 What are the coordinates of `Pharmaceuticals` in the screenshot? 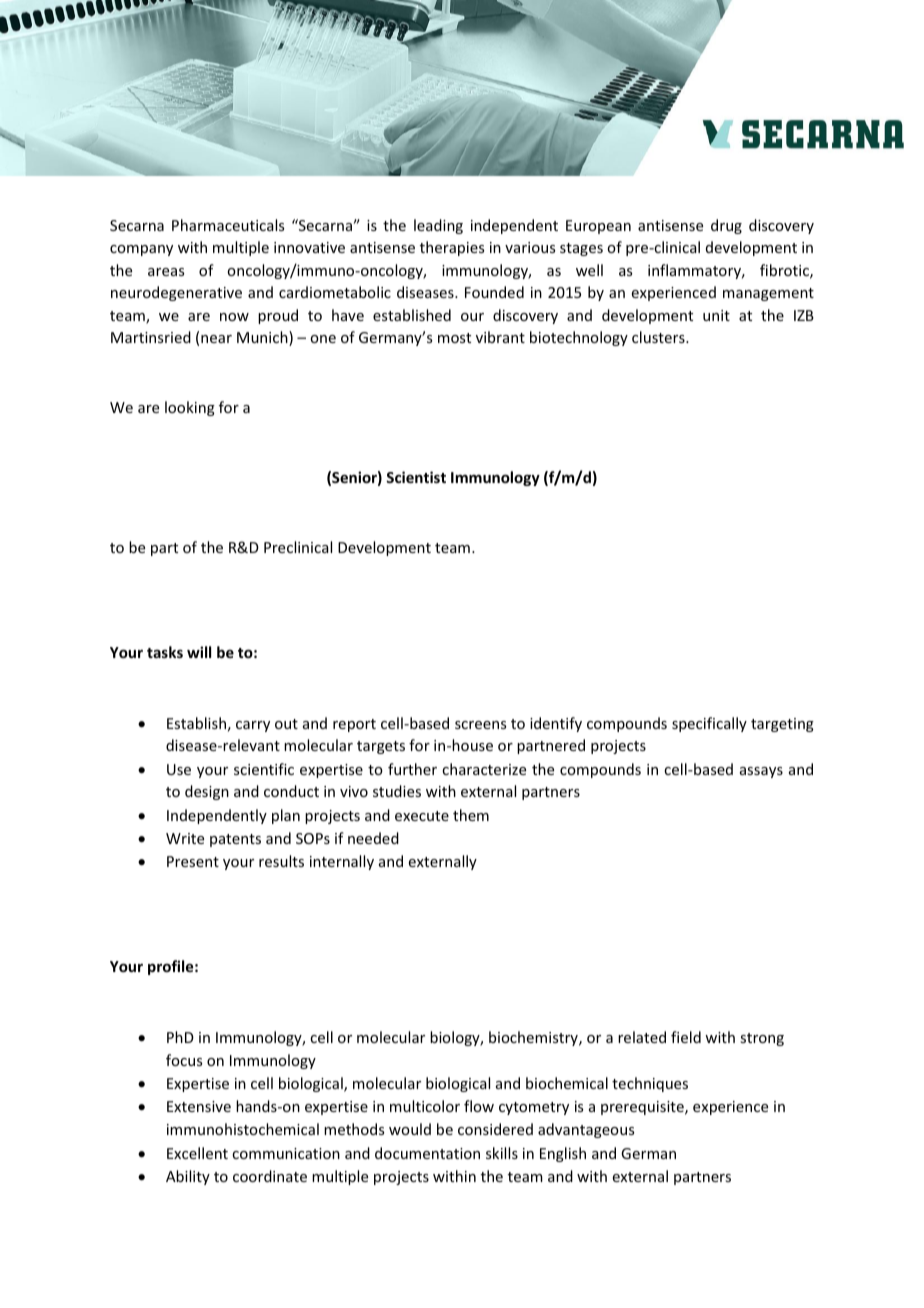 It's located at (228, 225).
